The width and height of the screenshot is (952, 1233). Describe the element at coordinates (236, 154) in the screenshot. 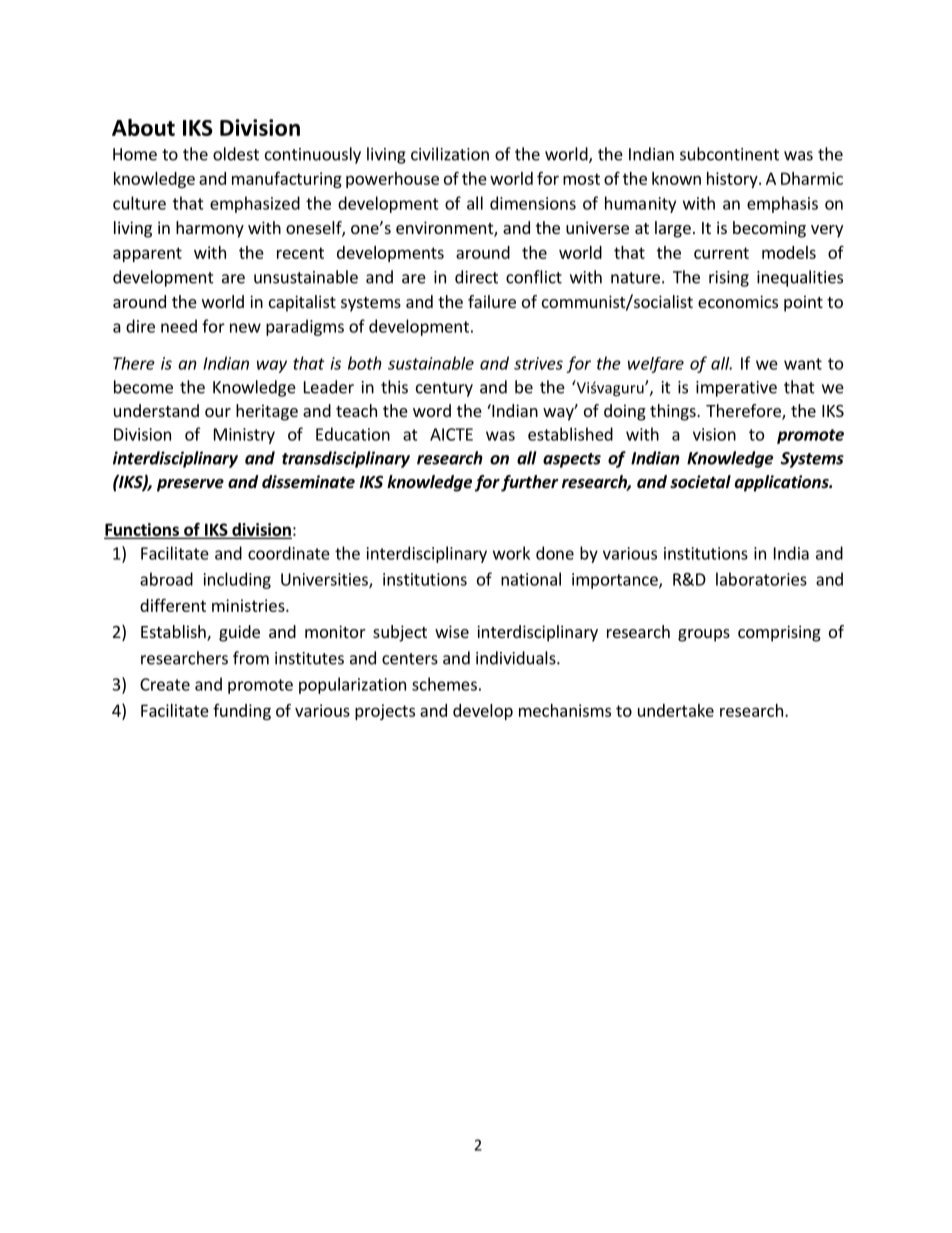

I see `oldest` at that location.
